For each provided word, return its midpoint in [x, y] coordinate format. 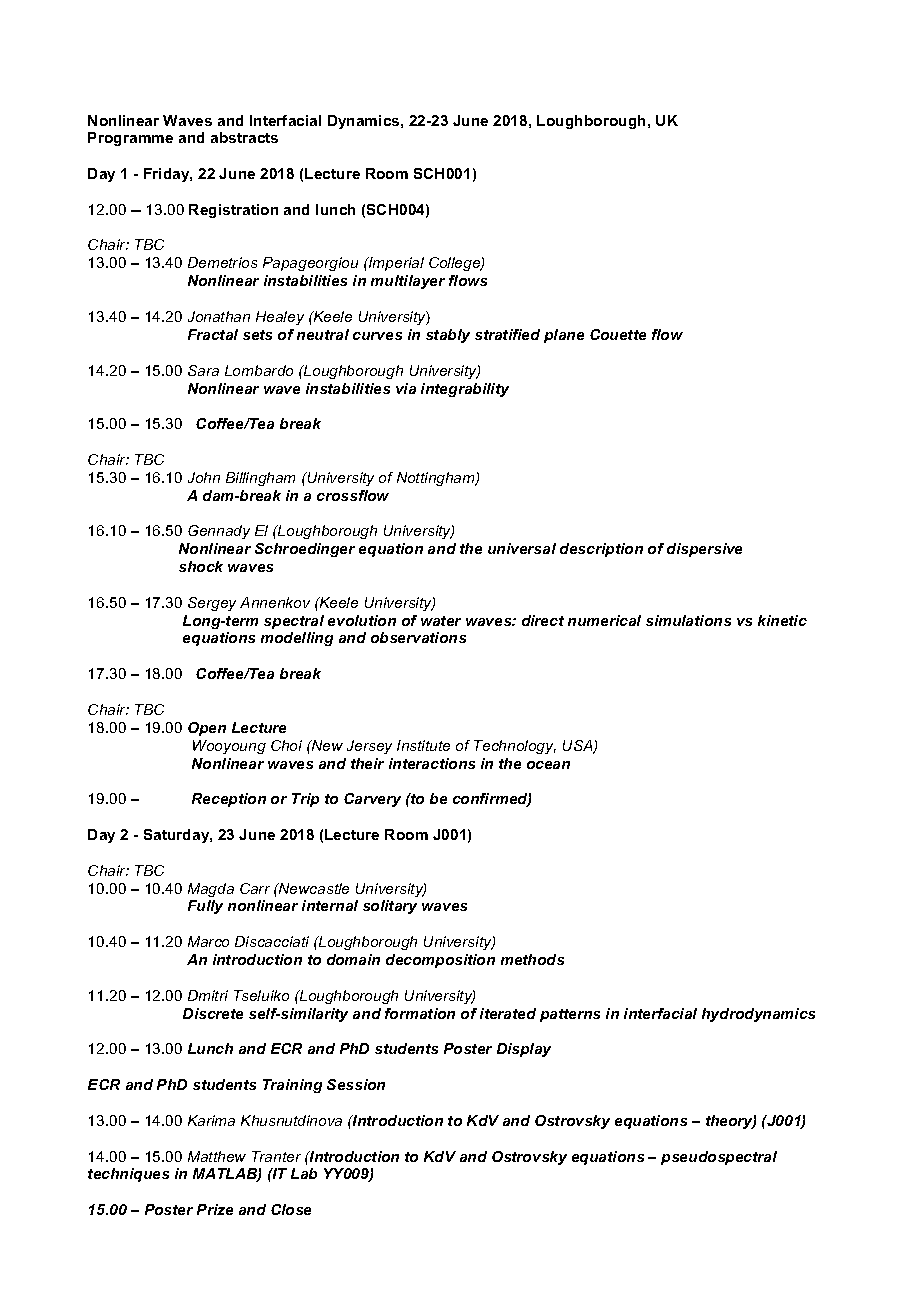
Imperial [395, 264]
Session [356, 1084]
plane [564, 336]
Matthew [217, 1156]
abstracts [244, 137]
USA [579, 747]
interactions [432, 763]
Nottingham [437, 479]
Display [524, 1050]
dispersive [704, 550]
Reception [229, 800]
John [204, 477]
